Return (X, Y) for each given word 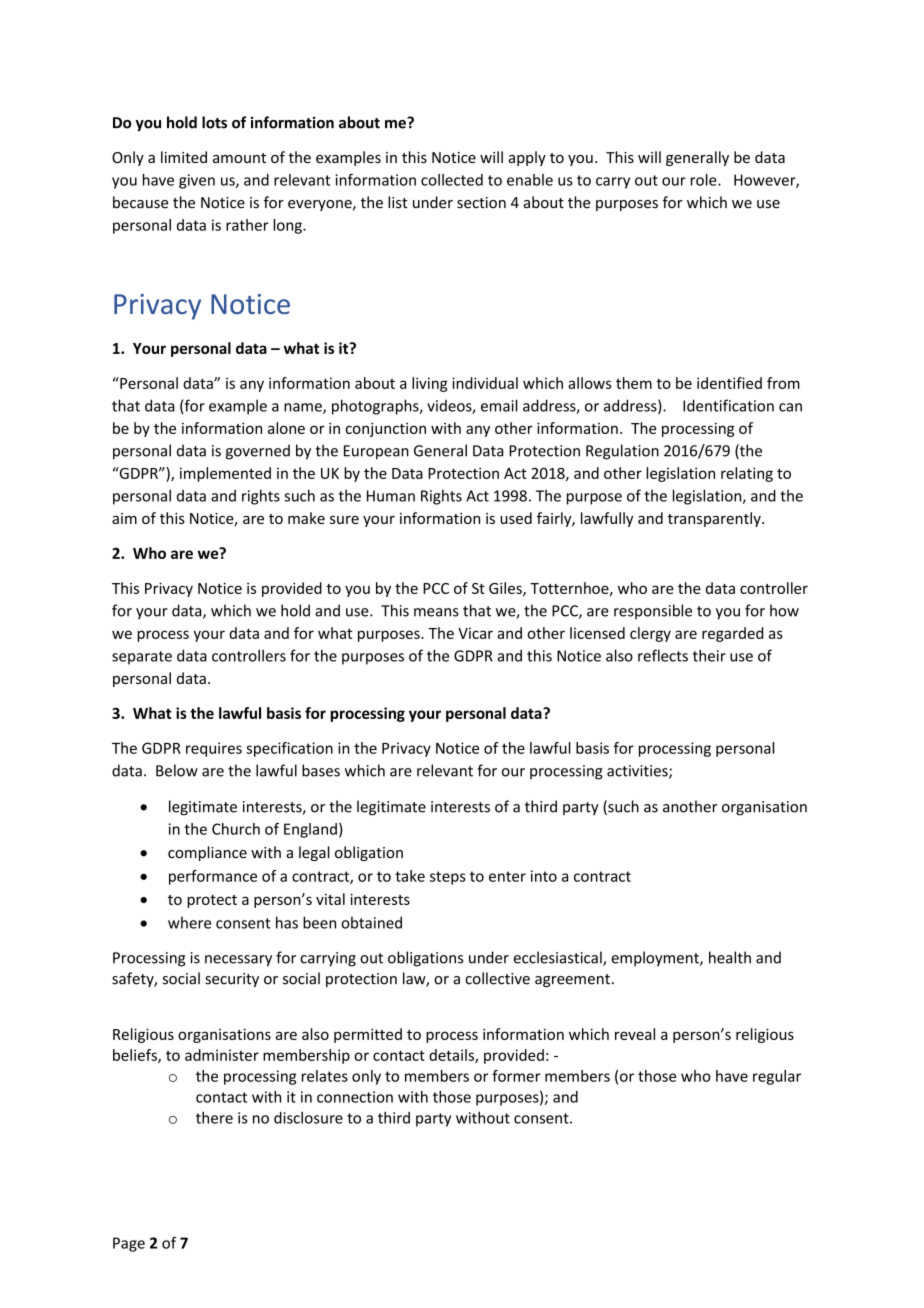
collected (452, 180)
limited (184, 157)
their (709, 655)
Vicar (475, 633)
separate (142, 658)
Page (129, 1244)
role (705, 180)
